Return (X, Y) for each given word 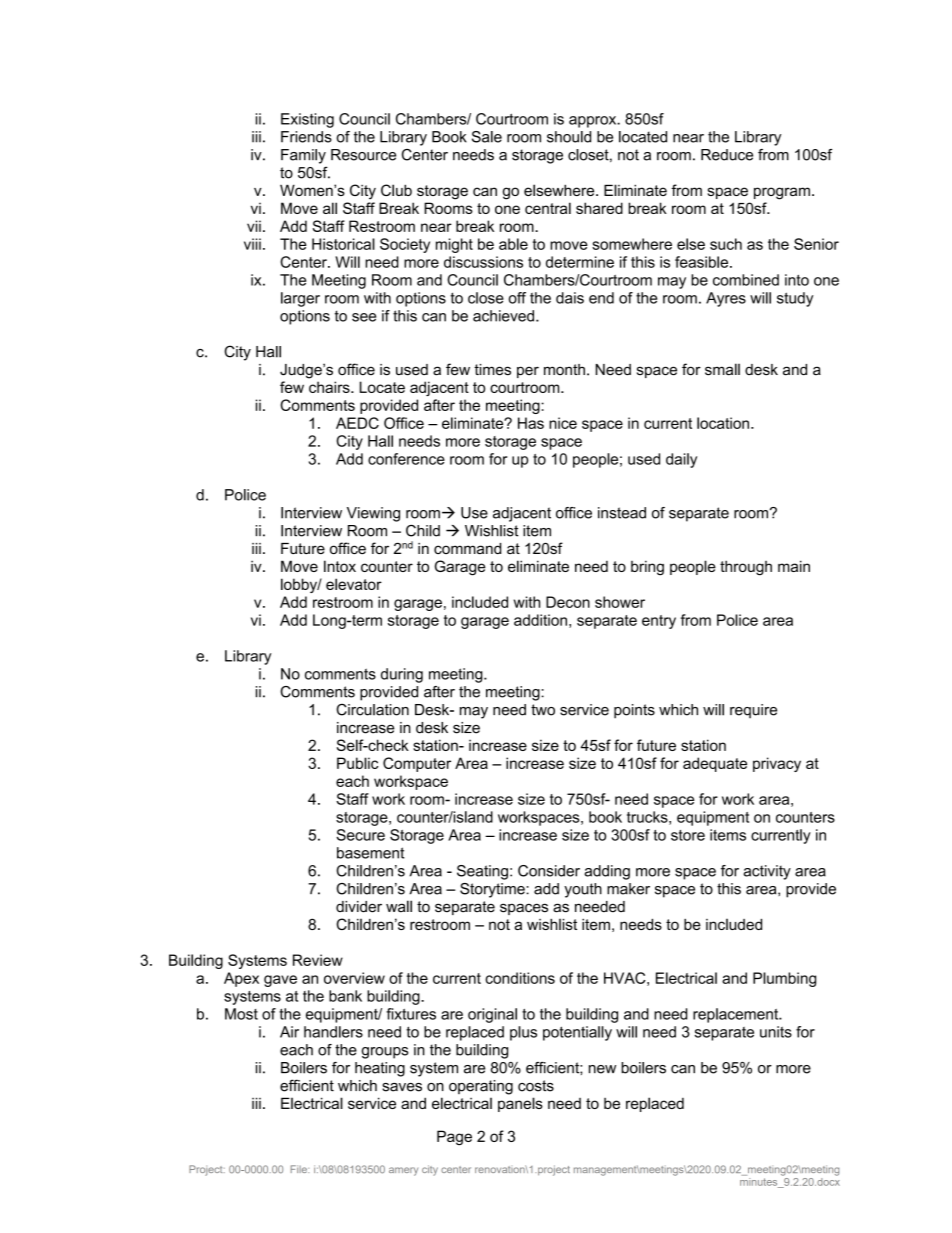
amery (403, 1171)
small (722, 369)
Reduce (727, 155)
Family (303, 156)
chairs (330, 387)
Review (318, 960)
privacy (777, 764)
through (746, 568)
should (569, 137)
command (467, 548)
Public (357, 763)
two (543, 710)
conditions (520, 978)
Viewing (373, 514)
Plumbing (784, 979)
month (564, 369)
